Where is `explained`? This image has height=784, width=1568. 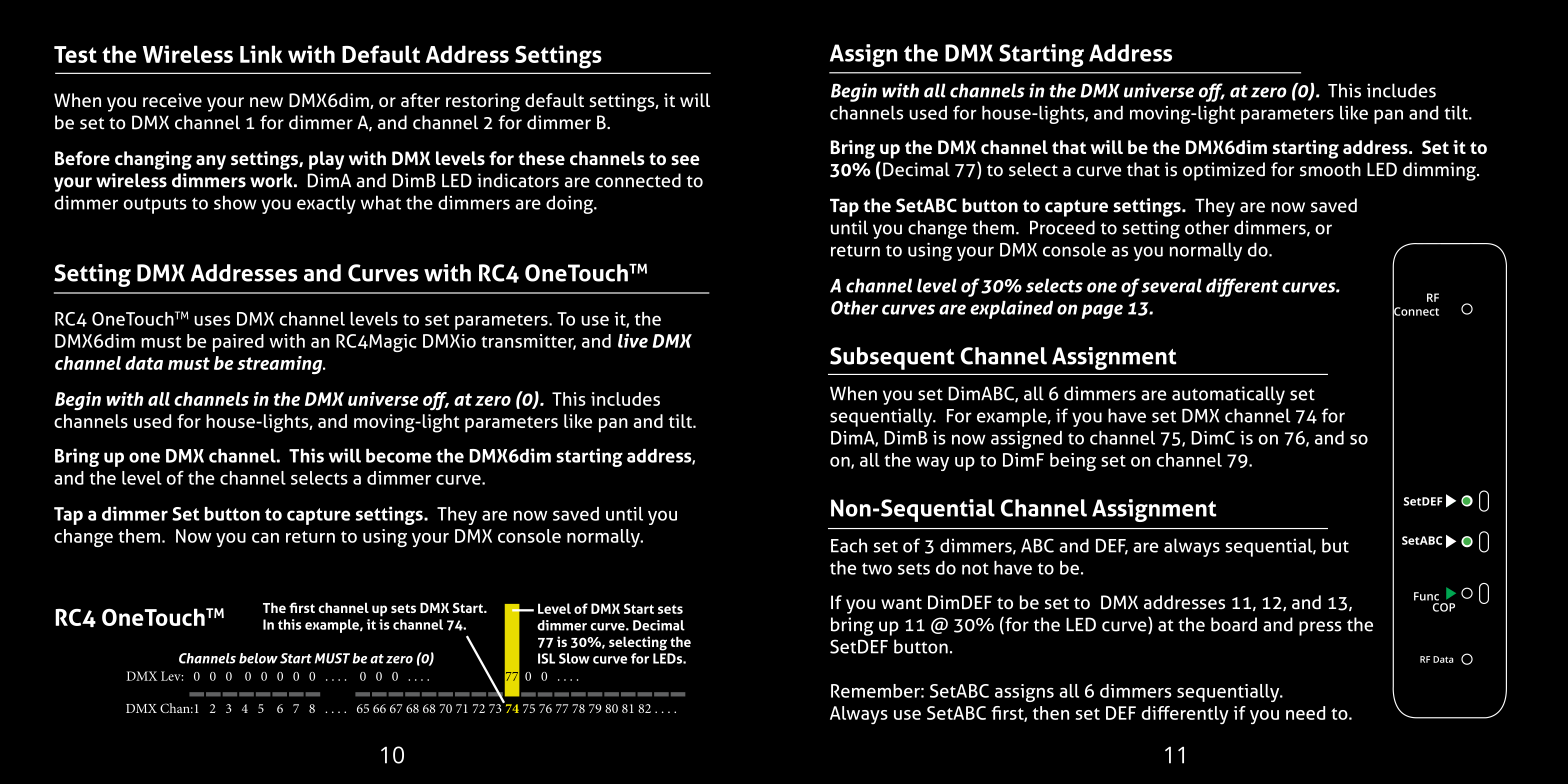
explained is located at coordinates (1011, 309).
